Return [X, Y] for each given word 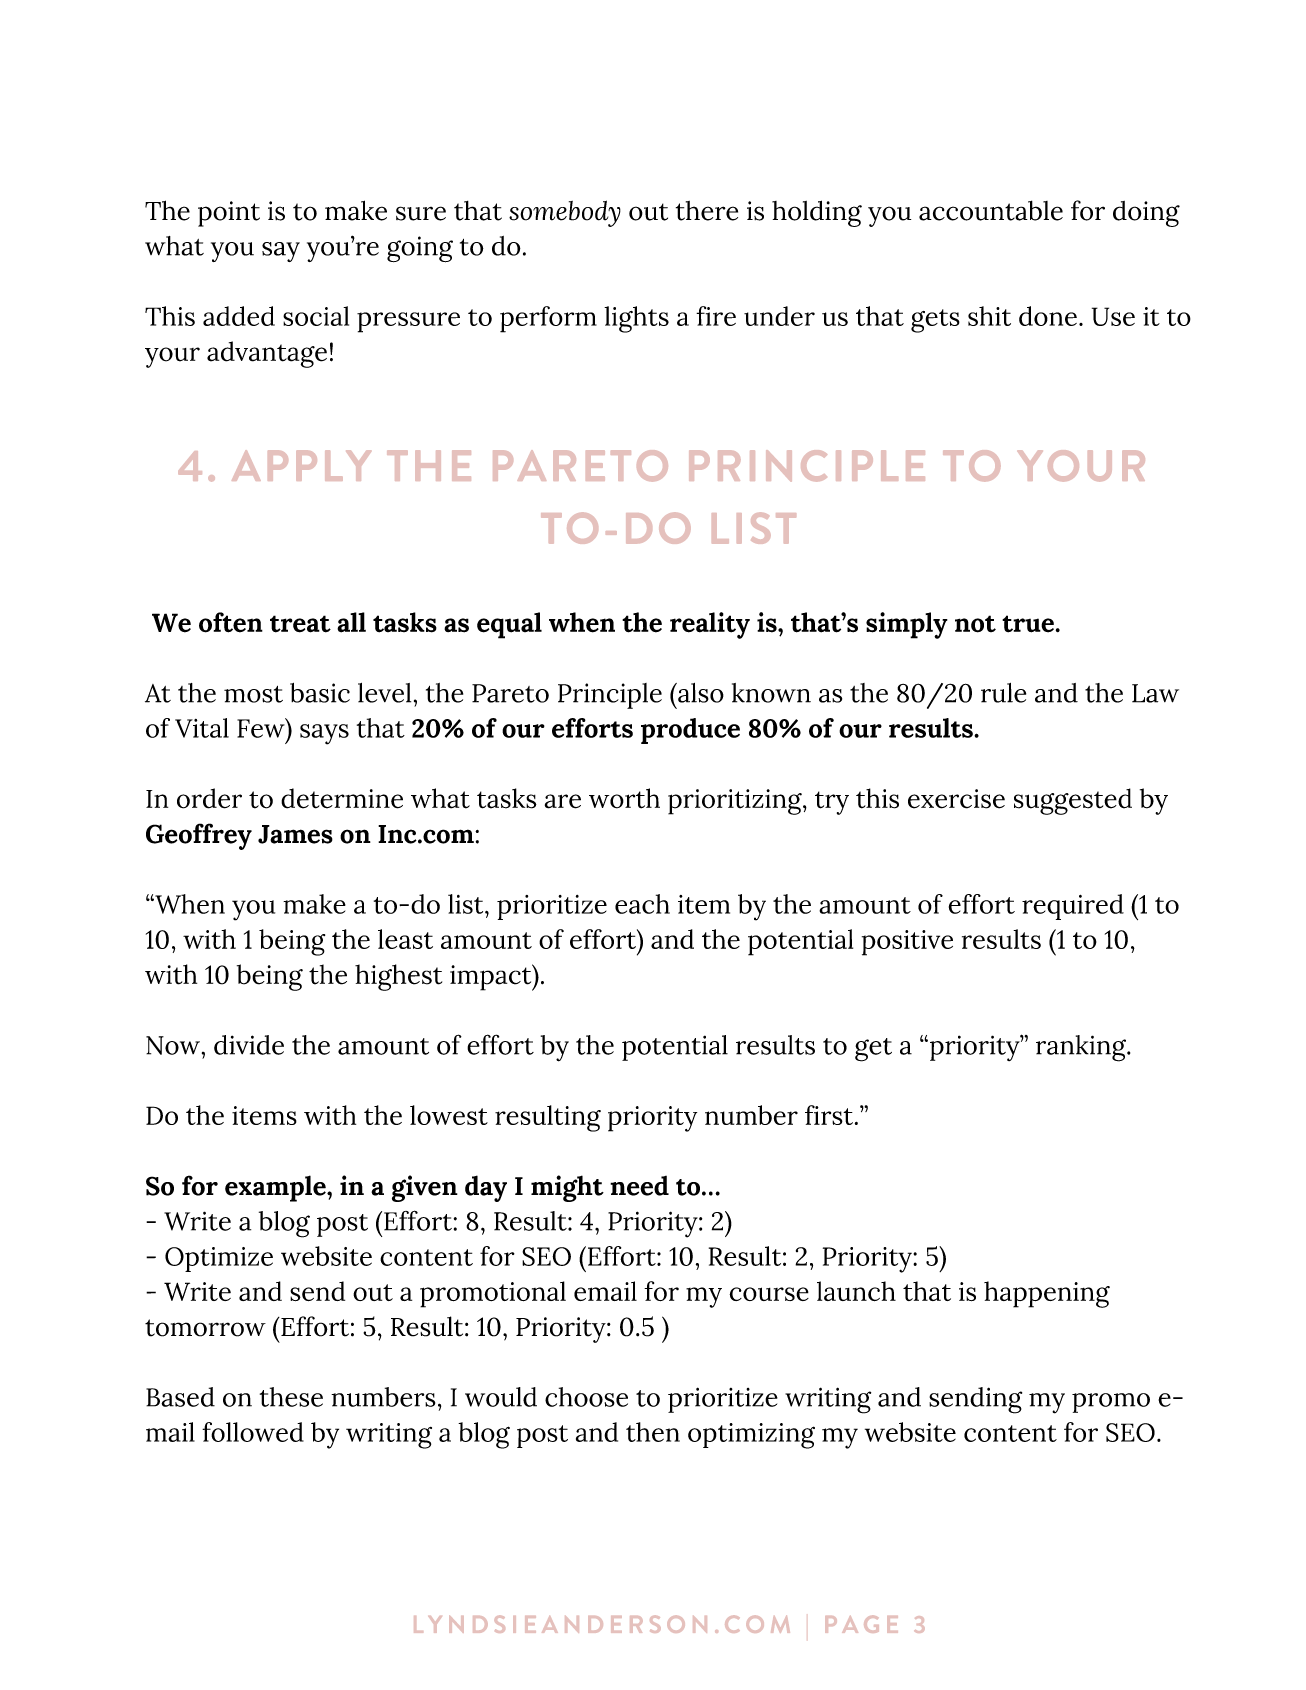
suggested [1073, 801]
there [707, 211]
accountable [991, 210]
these [291, 1397]
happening [1047, 1294]
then [653, 1432]
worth [624, 798]
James [295, 834]
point [229, 214]
